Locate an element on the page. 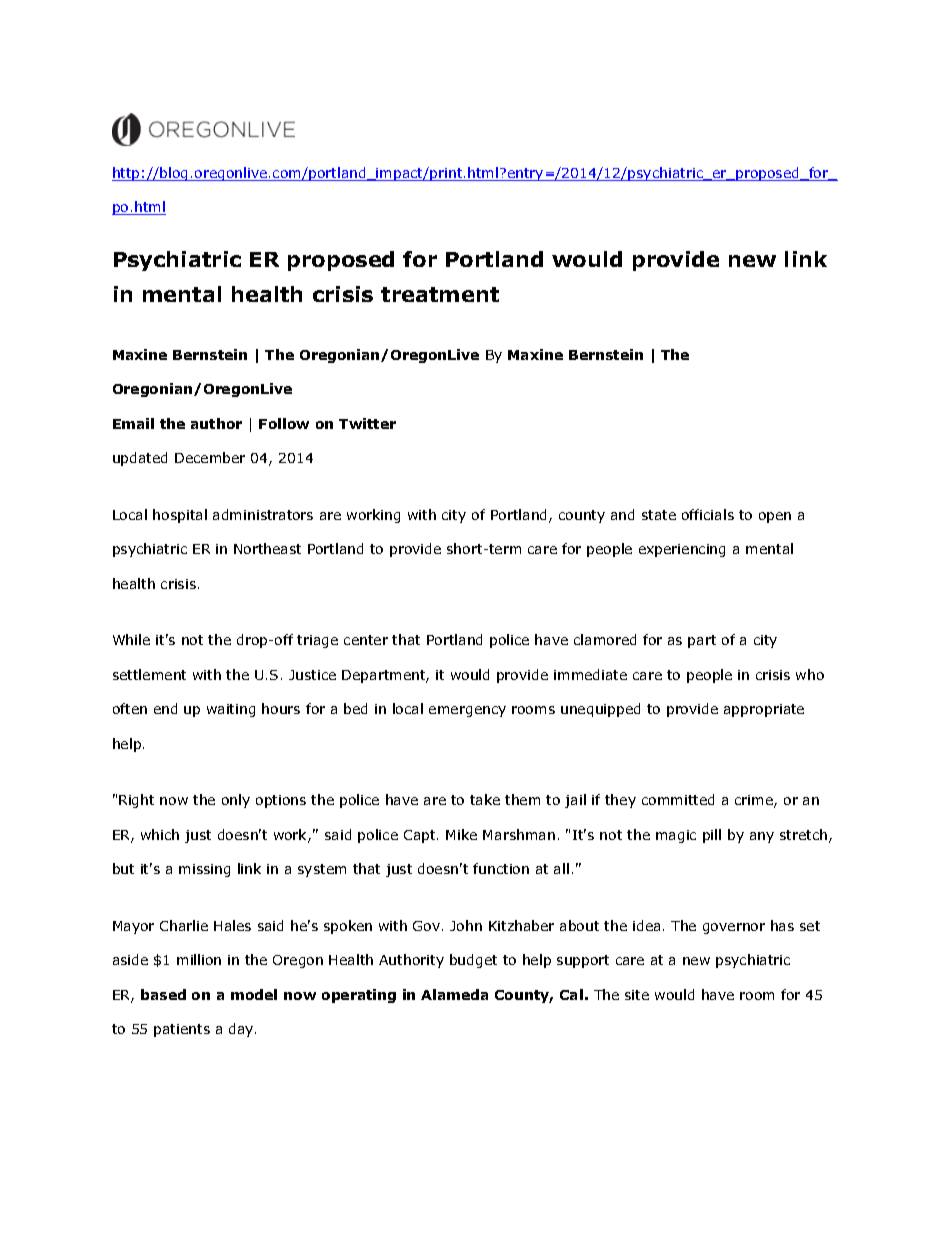 This document has width=952, height=1233. which is located at coordinates (160, 834).
